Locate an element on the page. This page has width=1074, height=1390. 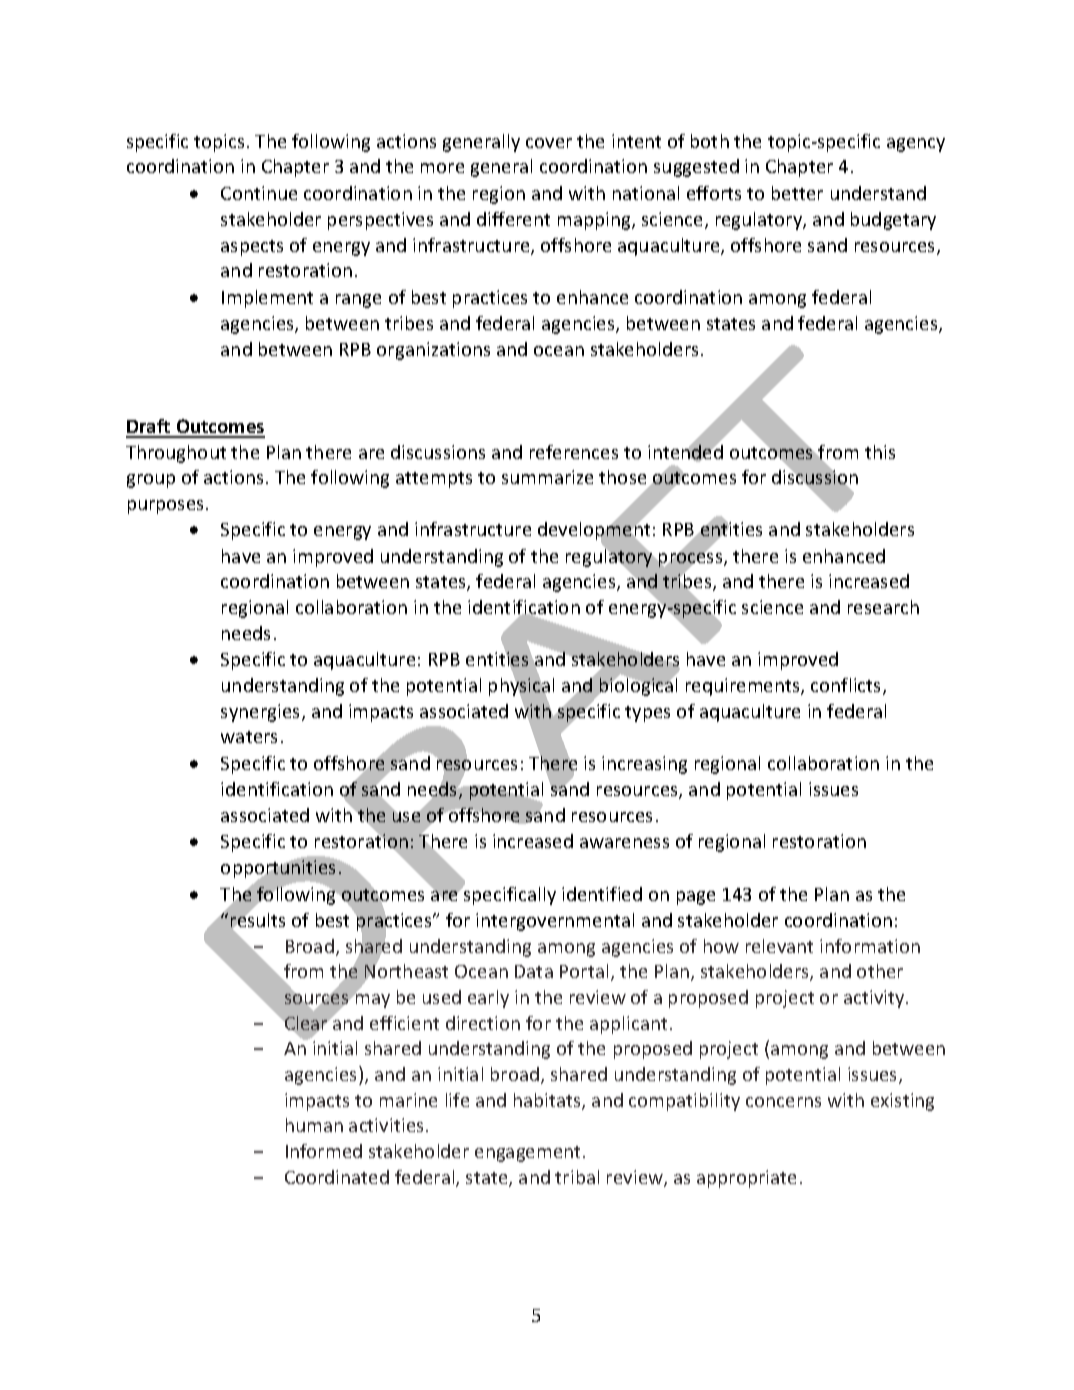
human is located at coordinates (314, 1125).
